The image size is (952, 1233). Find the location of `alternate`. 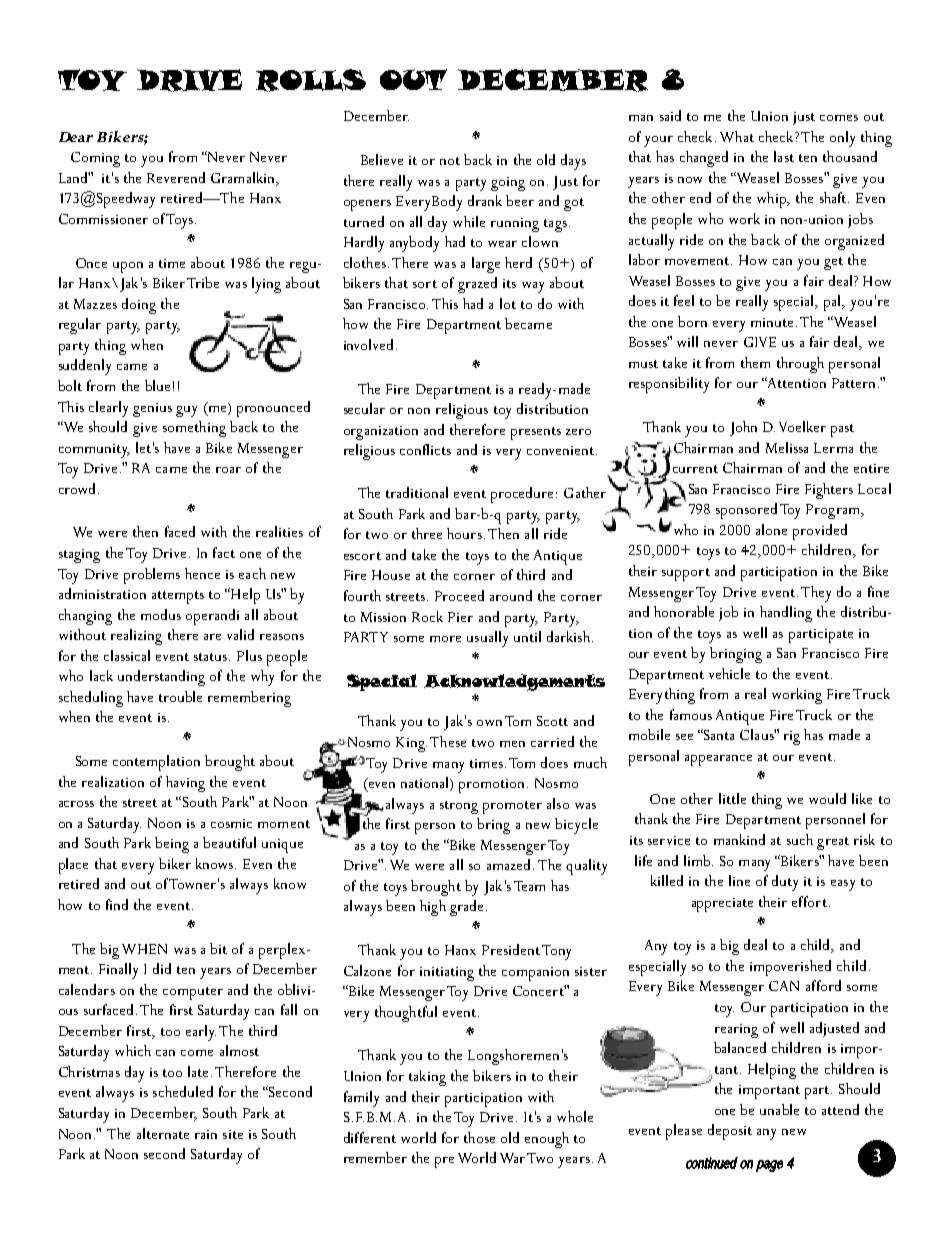

alternate is located at coordinates (163, 1133).
